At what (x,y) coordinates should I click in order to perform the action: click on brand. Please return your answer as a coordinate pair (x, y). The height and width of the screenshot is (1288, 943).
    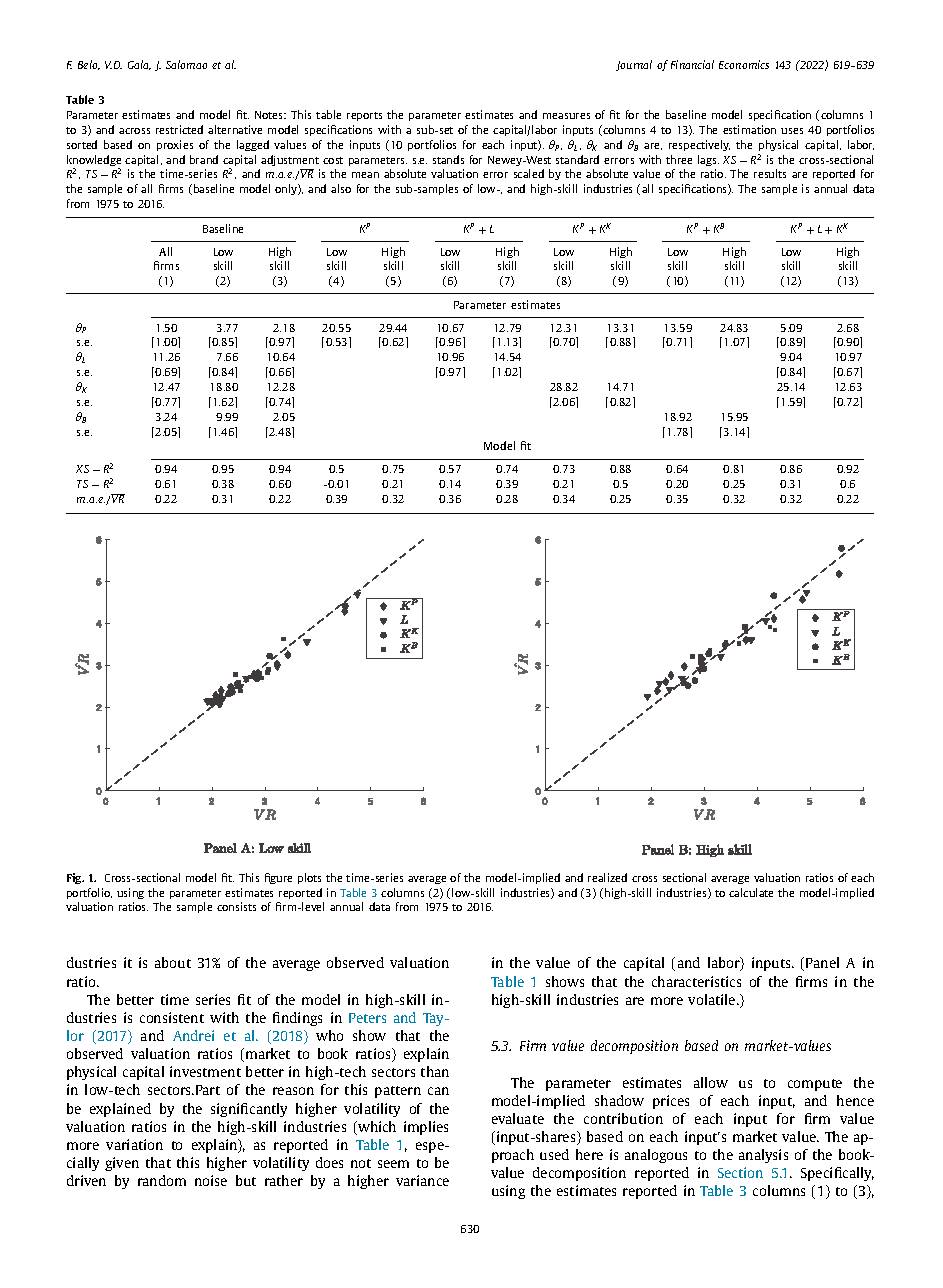
    Looking at the image, I should click on (204, 159).
